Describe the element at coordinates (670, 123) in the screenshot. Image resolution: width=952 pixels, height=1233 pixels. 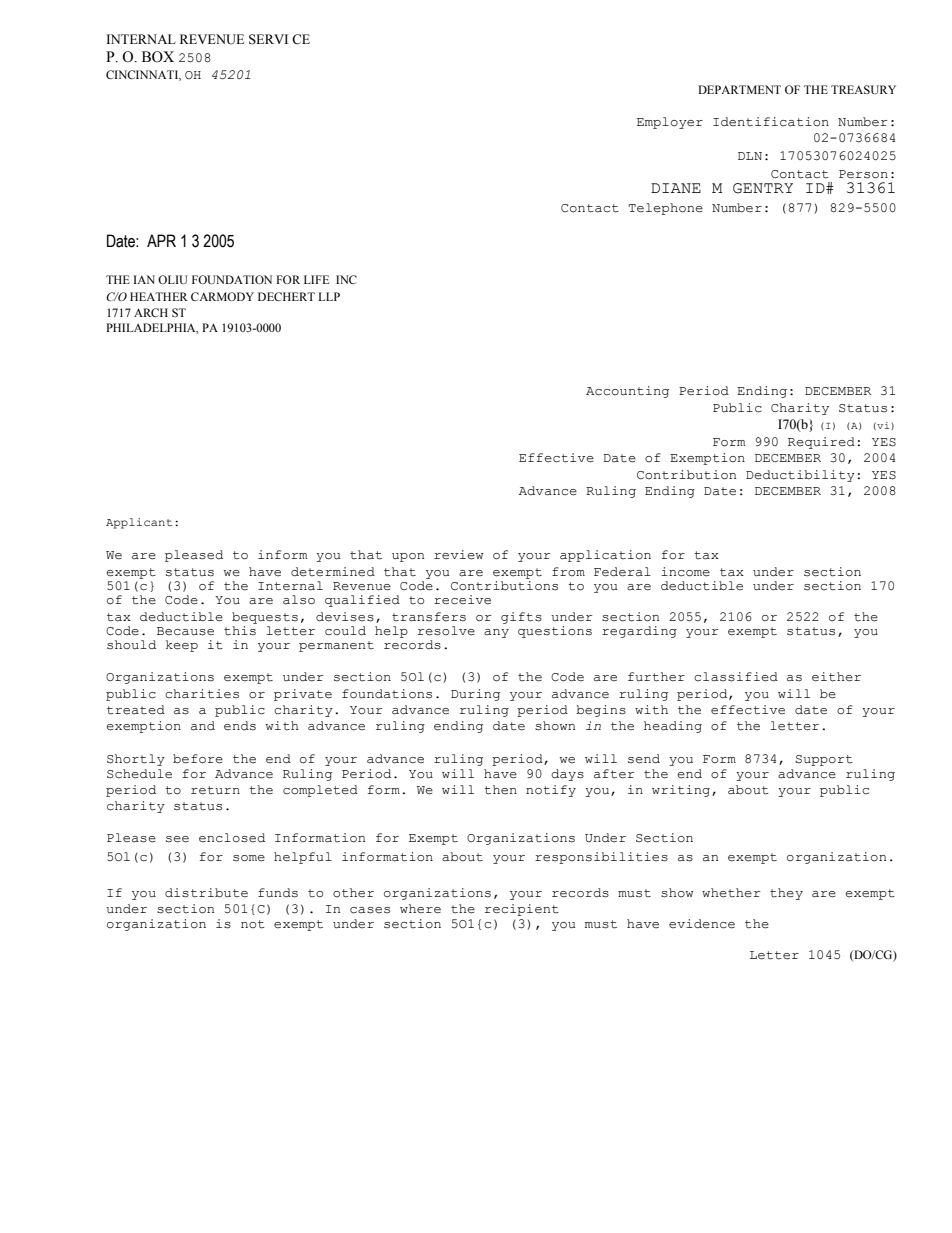
I see `Employer` at that location.
